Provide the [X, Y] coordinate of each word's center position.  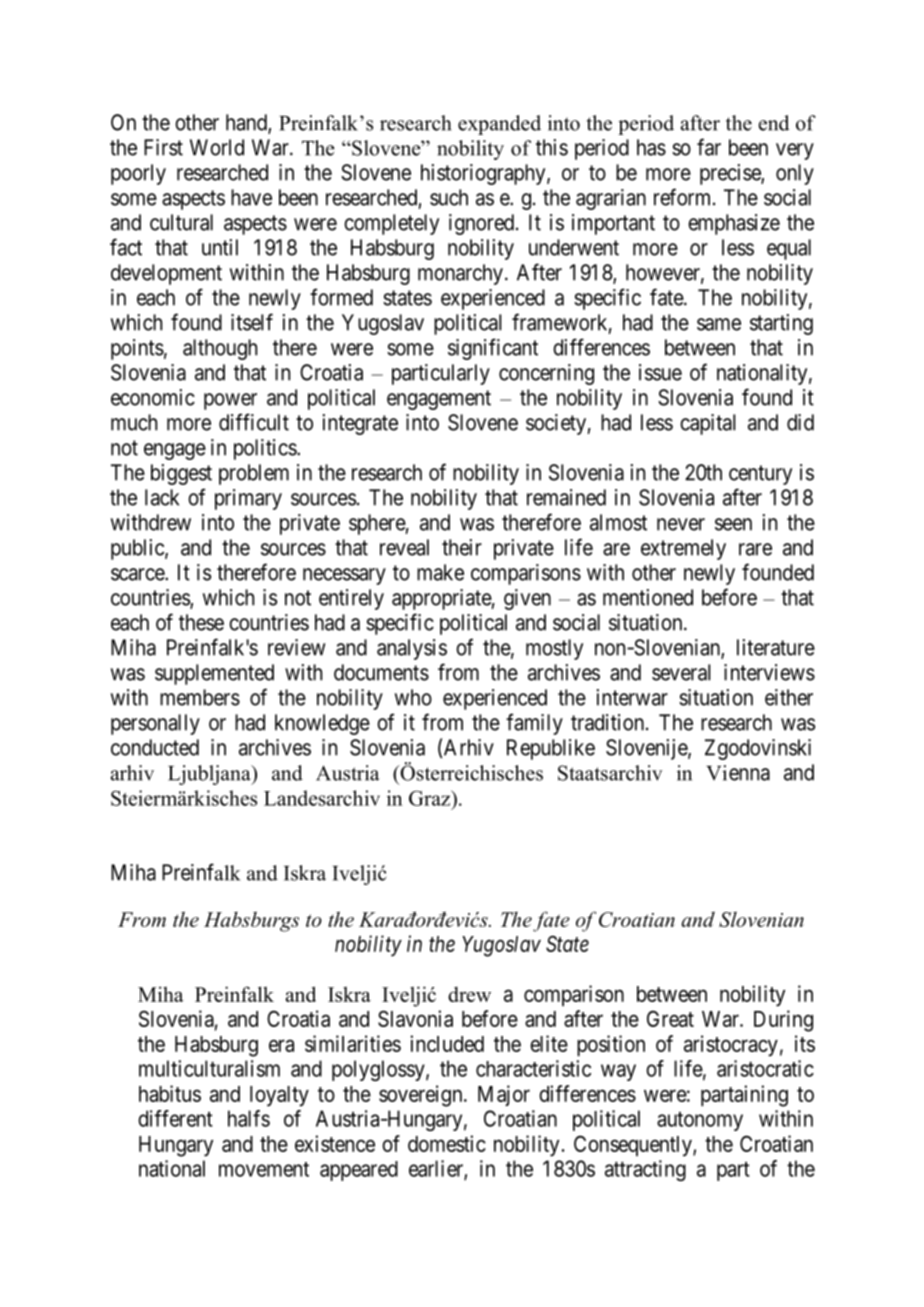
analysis [412, 649]
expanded [499, 125]
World [217, 147]
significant [493, 349]
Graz [431, 798]
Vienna [738, 773]
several [681, 672]
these [201, 622]
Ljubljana [210, 775]
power [230, 401]
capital [707, 424]
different [175, 1118]
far [709, 147]
